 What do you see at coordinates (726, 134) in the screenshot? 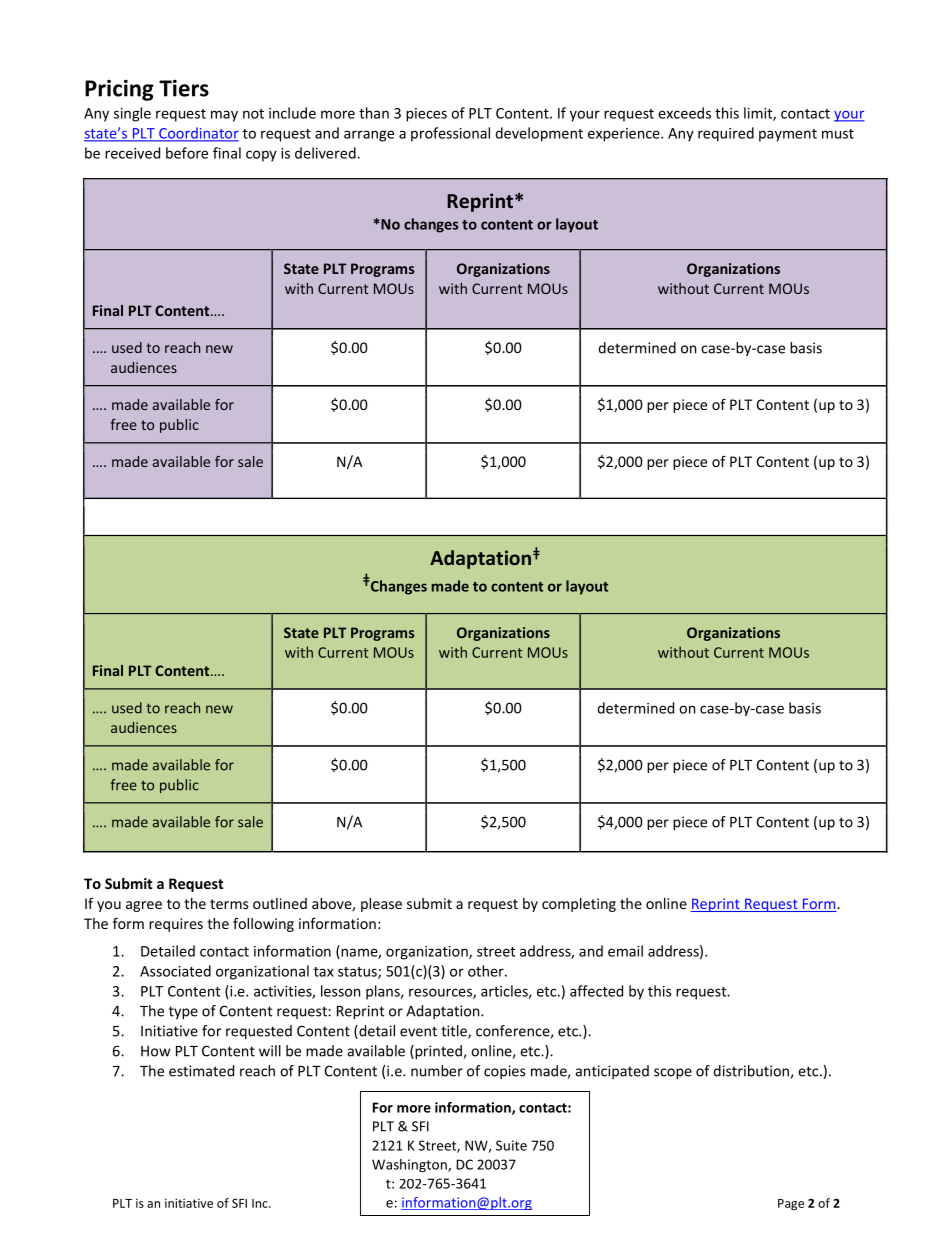
I see `required` at bounding box center [726, 134].
